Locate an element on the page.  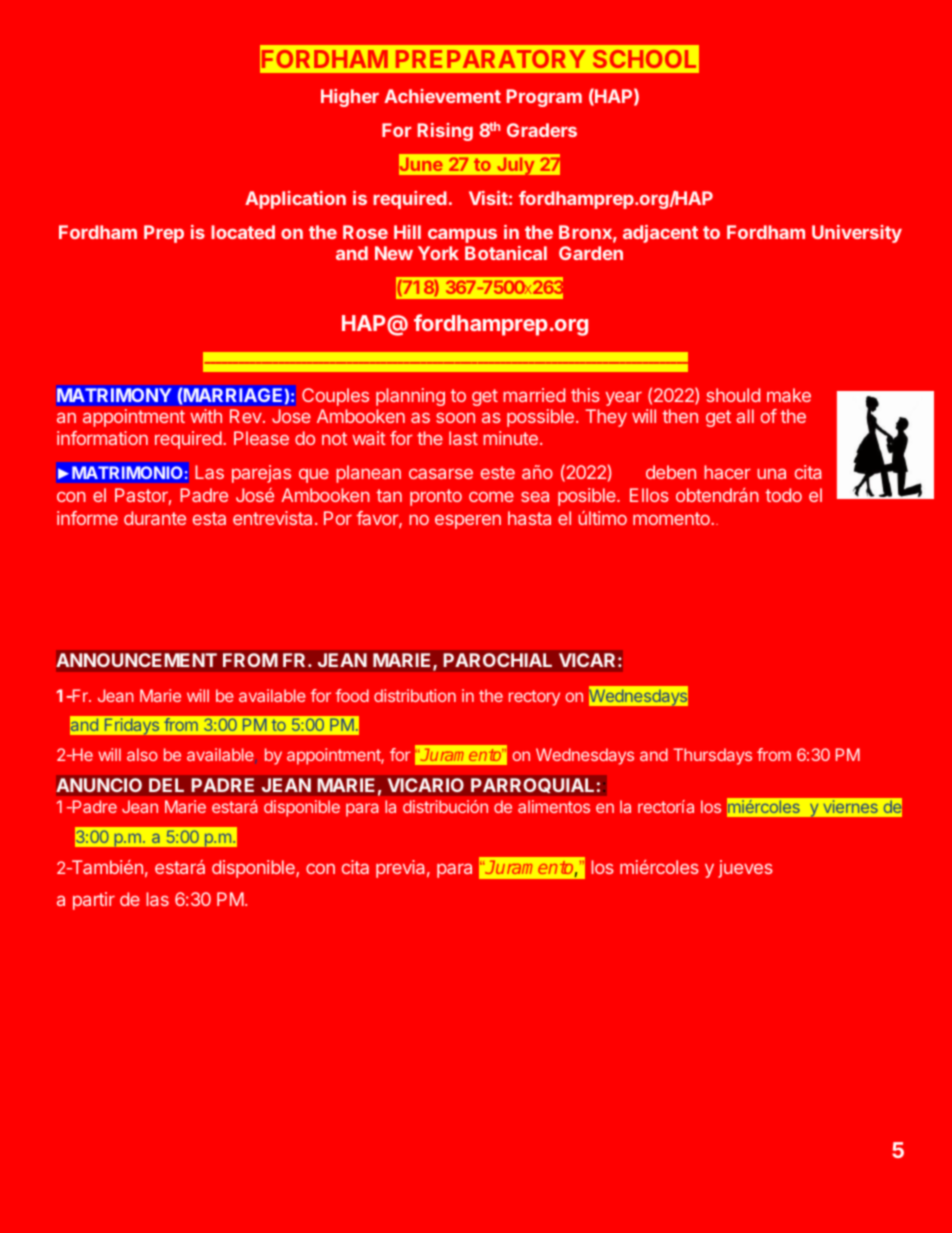
partir is located at coordinates (94, 901).
